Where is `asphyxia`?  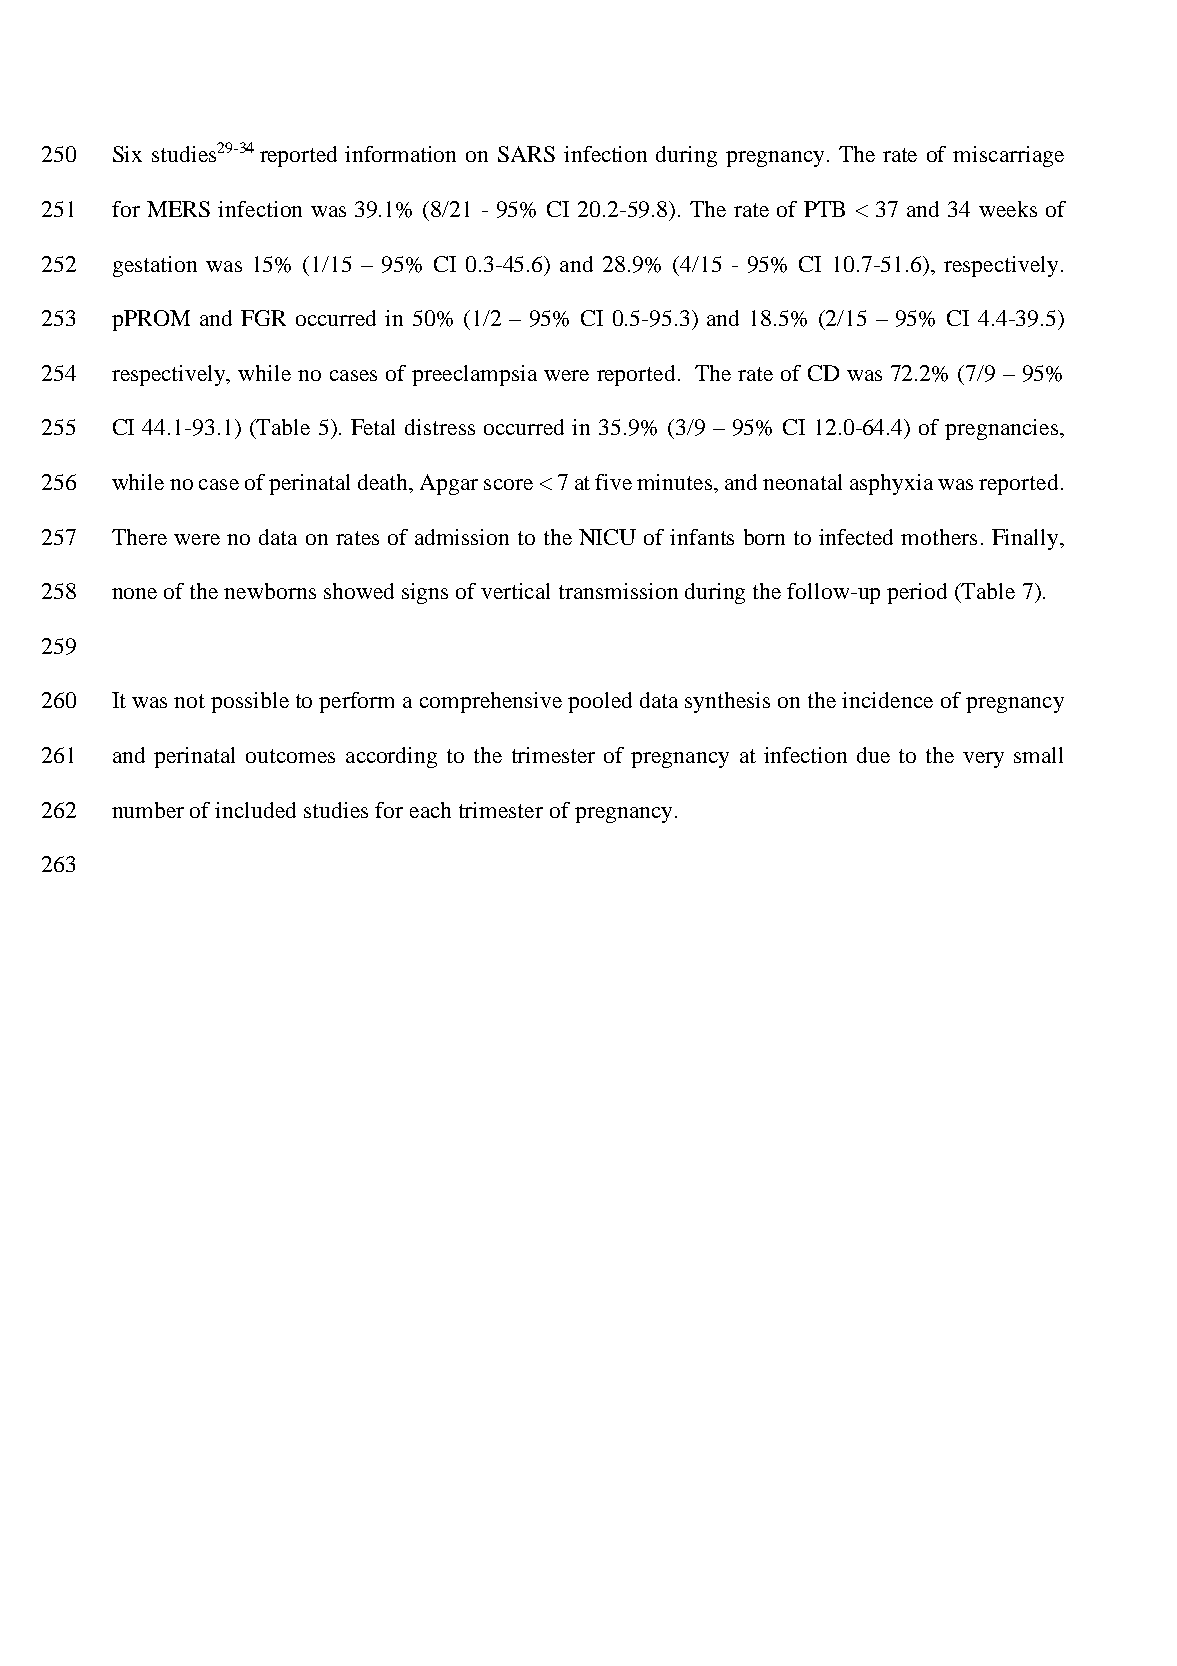 asphyxia is located at coordinates (891, 484).
